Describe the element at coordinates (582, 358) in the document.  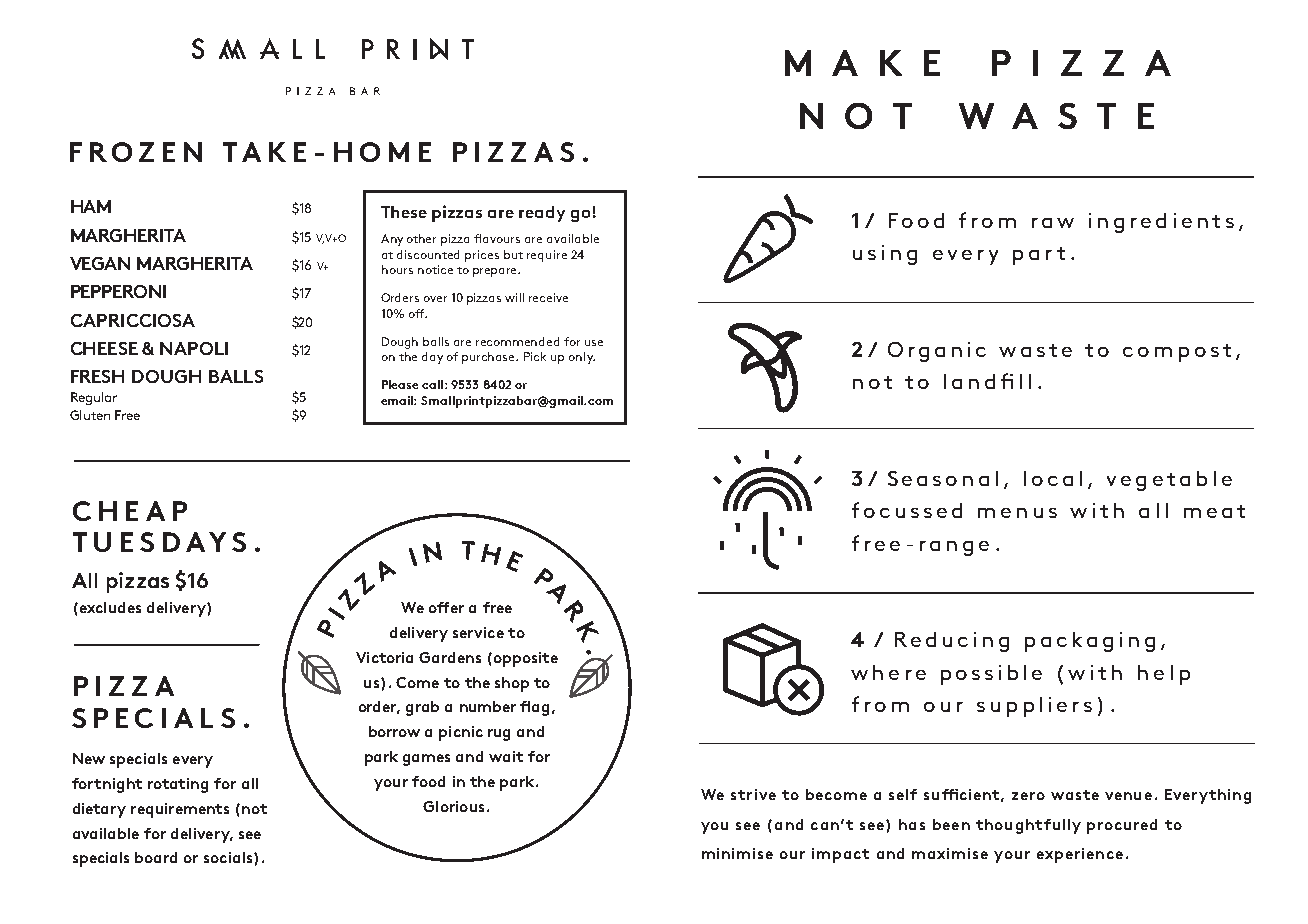
I see `only` at that location.
